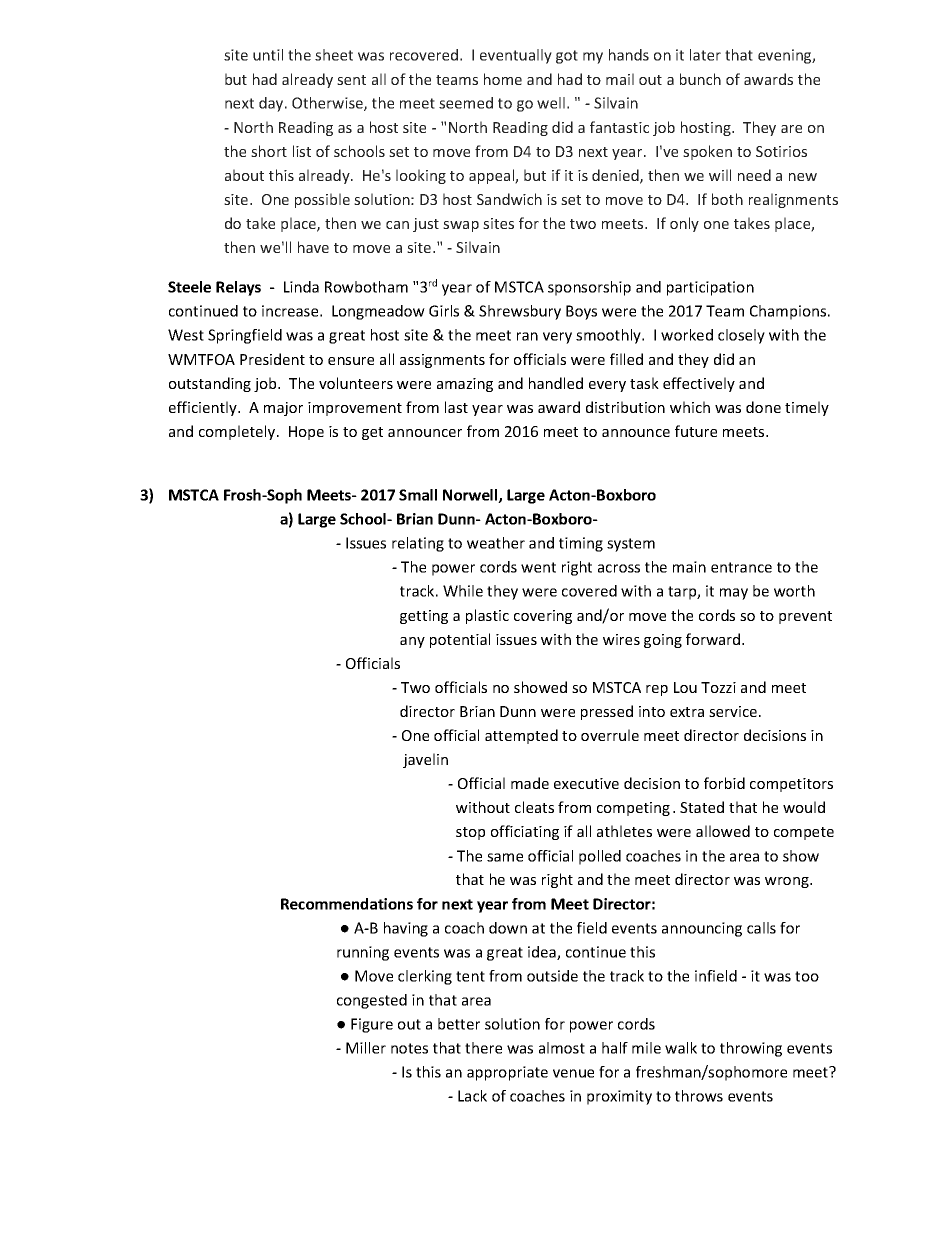 The width and height of the screenshot is (952, 1233). Describe the element at coordinates (470, 833) in the screenshot. I see `stop` at that location.
